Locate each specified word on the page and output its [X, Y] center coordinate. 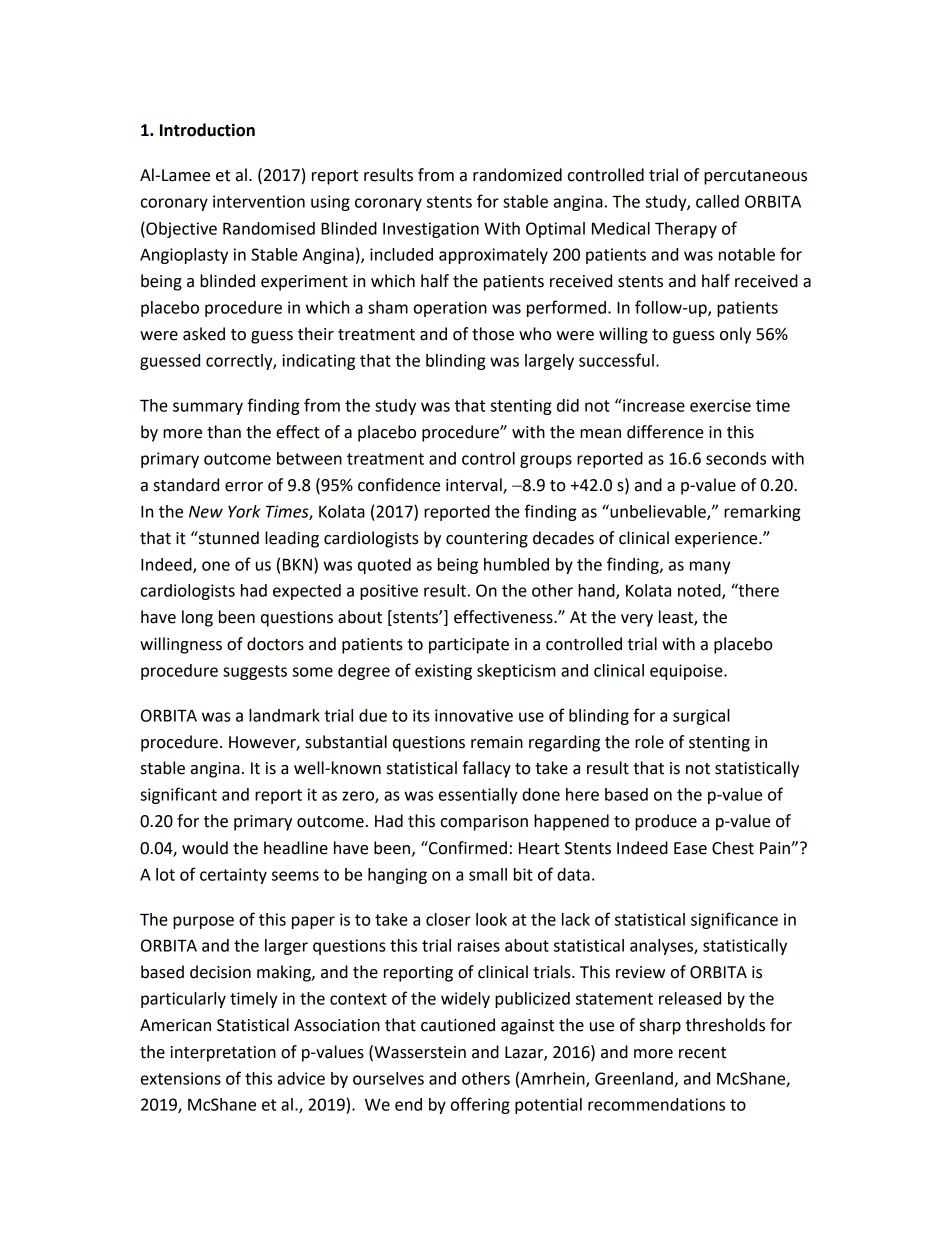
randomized [517, 175]
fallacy [486, 769]
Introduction [207, 130]
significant [178, 795]
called [717, 201]
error [244, 487]
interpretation [223, 1054]
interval [475, 486]
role [649, 742]
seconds [736, 458]
